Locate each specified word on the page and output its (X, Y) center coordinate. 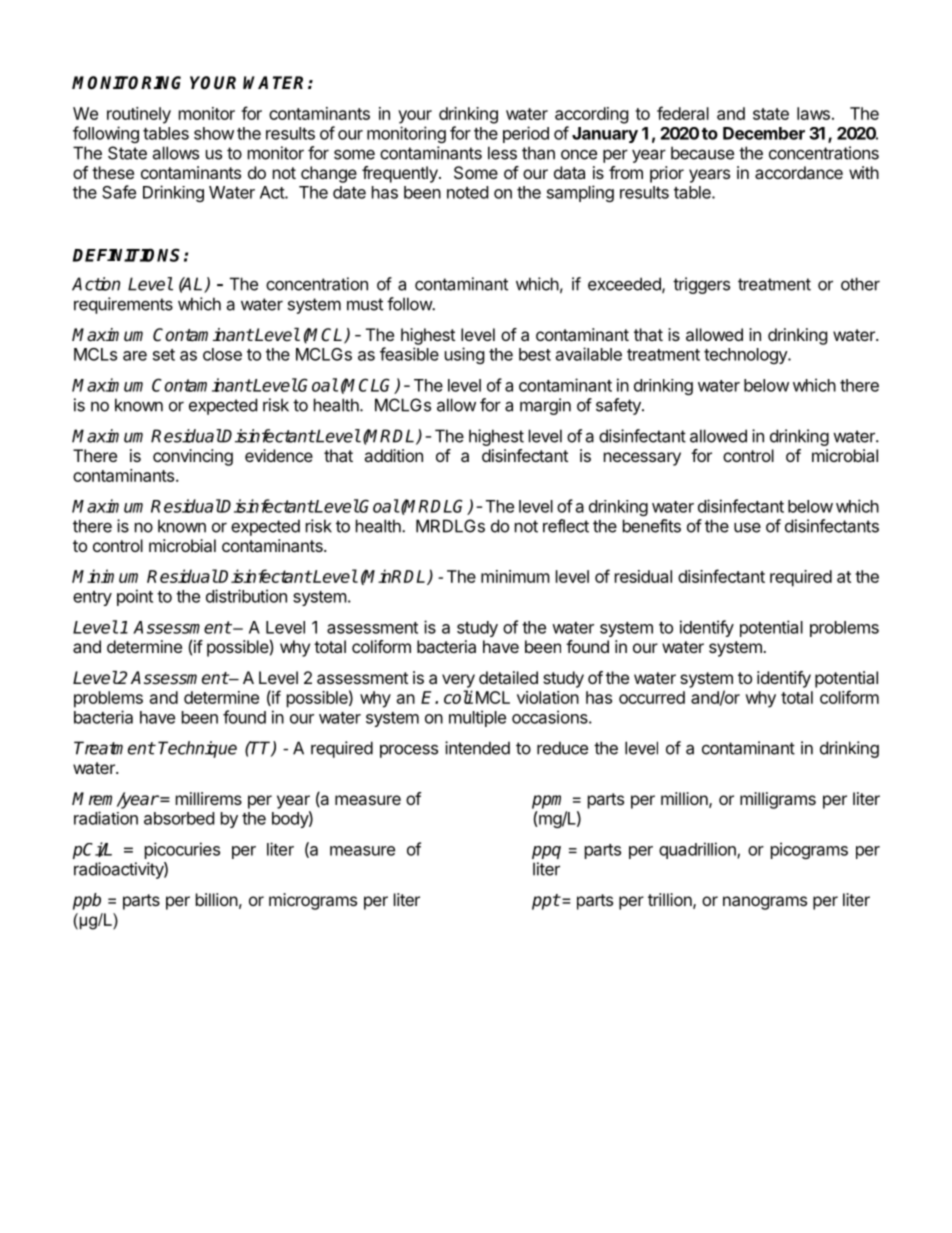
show (214, 133)
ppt (546, 902)
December (764, 133)
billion (217, 899)
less (502, 153)
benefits (652, 526)
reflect (566, 526)
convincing (193, 457)
